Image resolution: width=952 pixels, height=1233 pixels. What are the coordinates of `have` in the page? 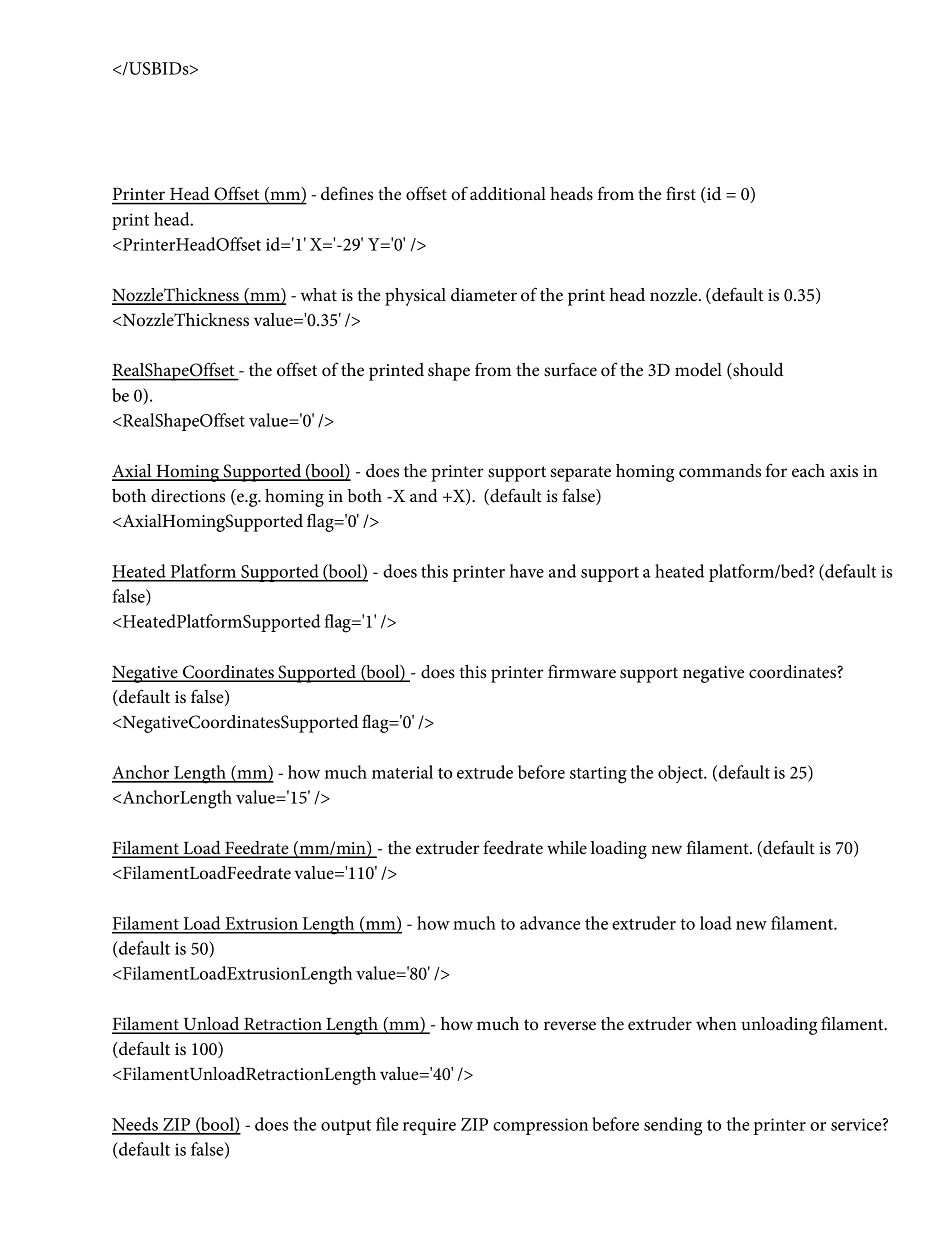 It's located at (527, 571).
